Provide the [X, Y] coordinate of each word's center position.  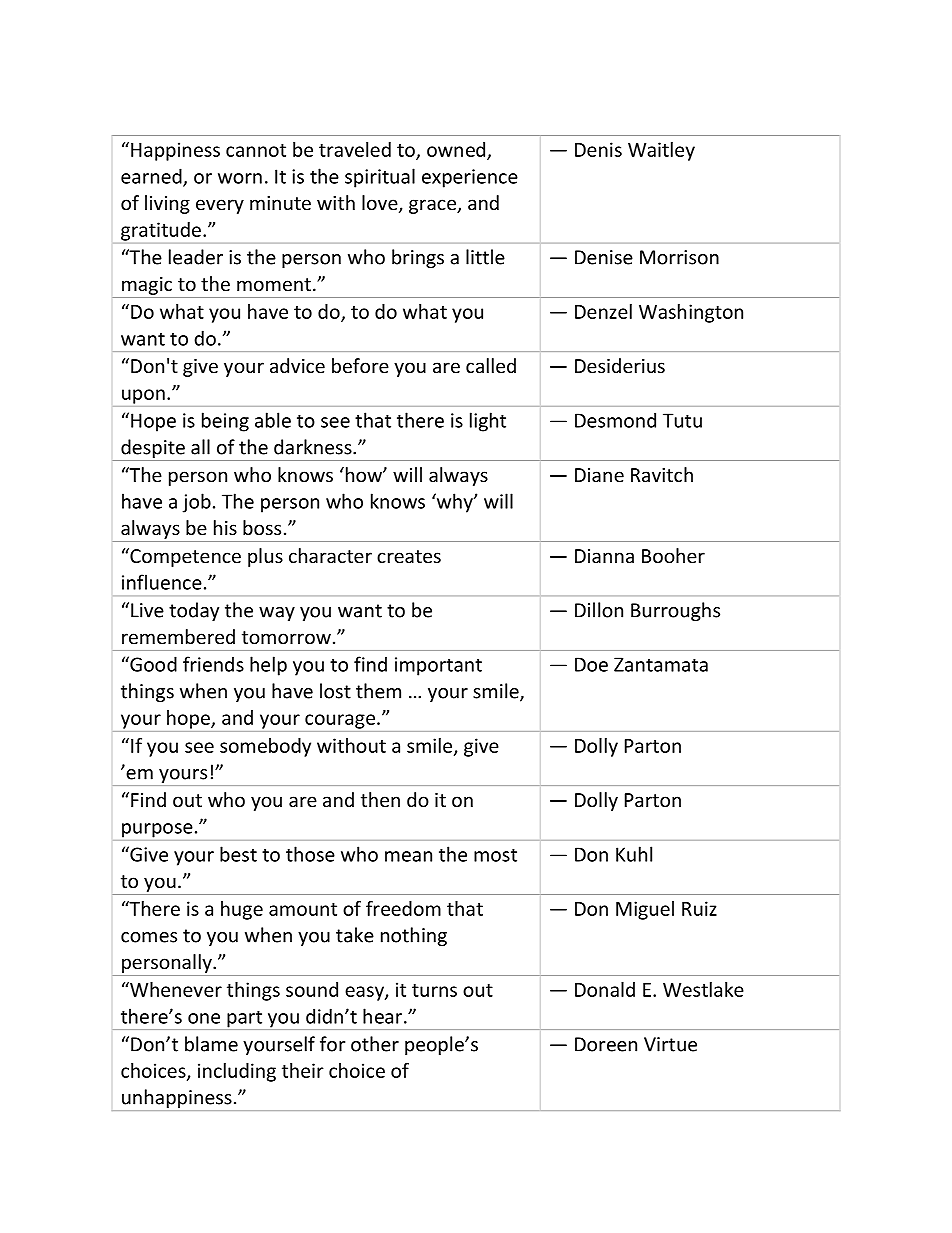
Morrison [679, 257]
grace [433, 206]
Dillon [599, 610]
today [194, 611]
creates [409, 556]
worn [240, 178]
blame [211, 1044]
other [375, 1044]
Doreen [606, 1044]
